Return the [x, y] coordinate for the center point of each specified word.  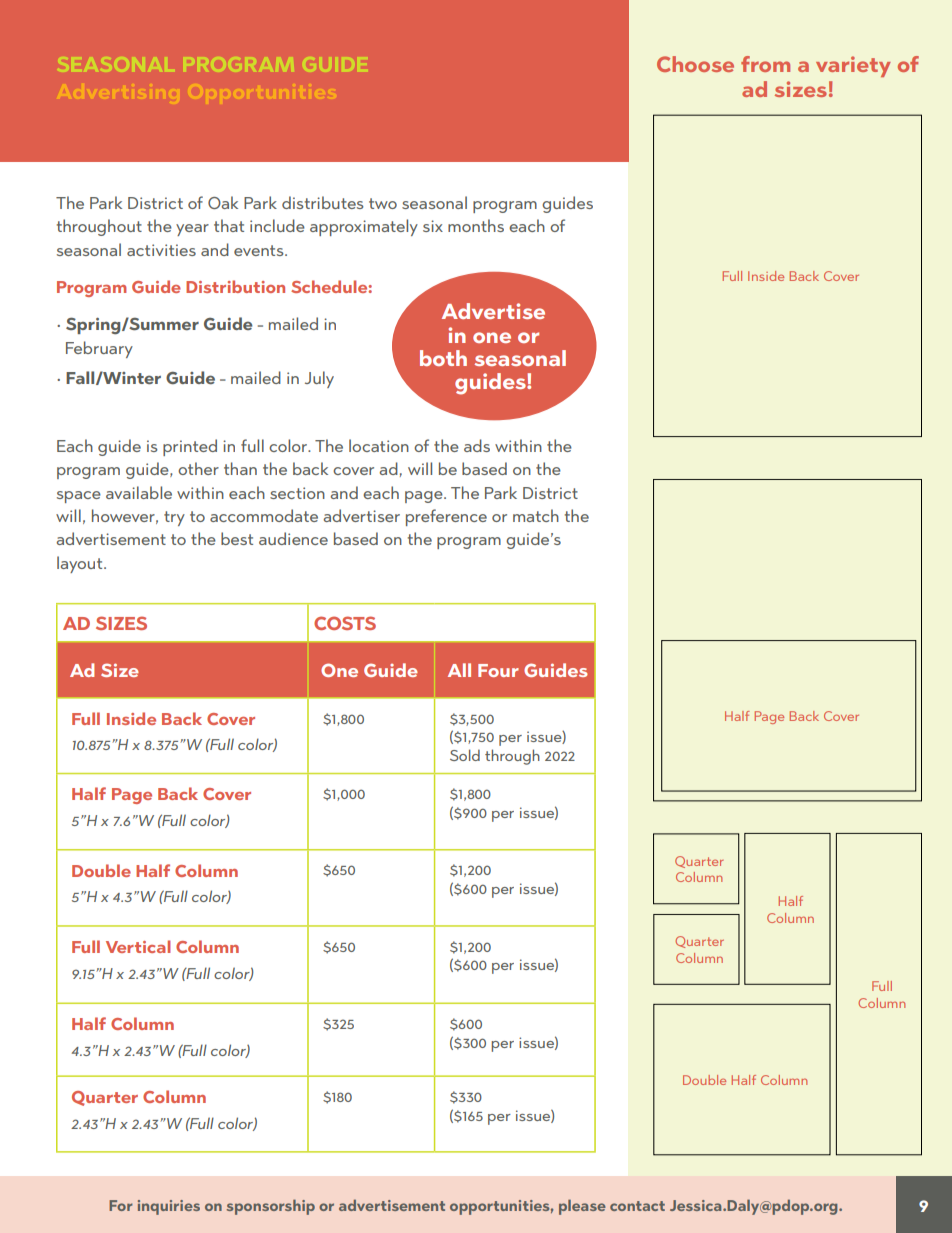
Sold [465, 755]
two [383, 203]
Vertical [138, 946]
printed [190, 447]
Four [498, 670]
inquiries [169, 1207]
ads [477, 445]
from [765, 64]
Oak [223, 202]
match [536, 515]
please [582, 1207]
